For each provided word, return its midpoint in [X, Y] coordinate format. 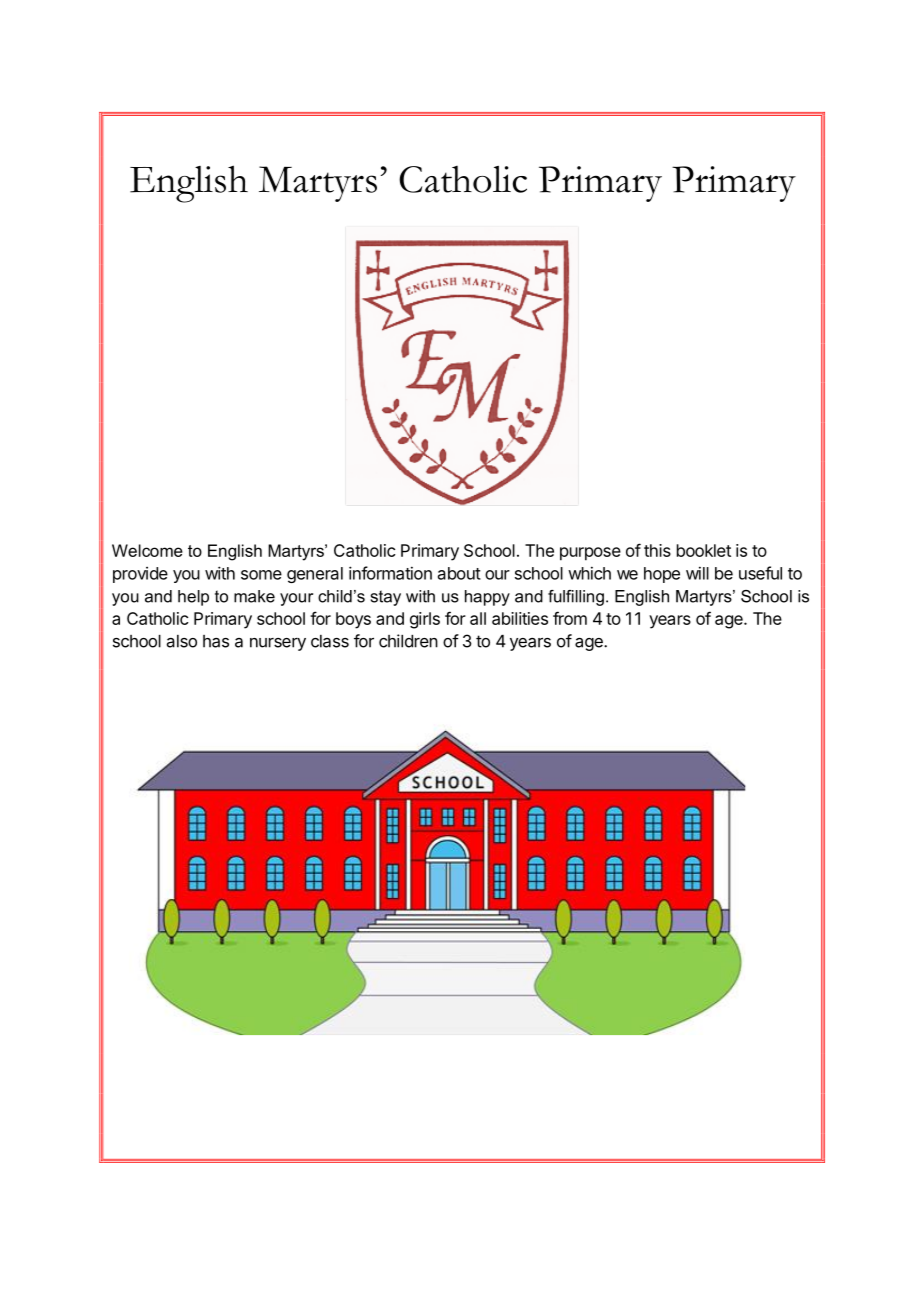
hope [662, 575]
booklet [704, 550]
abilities [520, 618]
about [459, 573]
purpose [590, 554]
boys [353, 620]
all [478, 618]
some [261, 575]
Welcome [147, 550]
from [570, 618]
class [330, 641]
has [216, 641]
